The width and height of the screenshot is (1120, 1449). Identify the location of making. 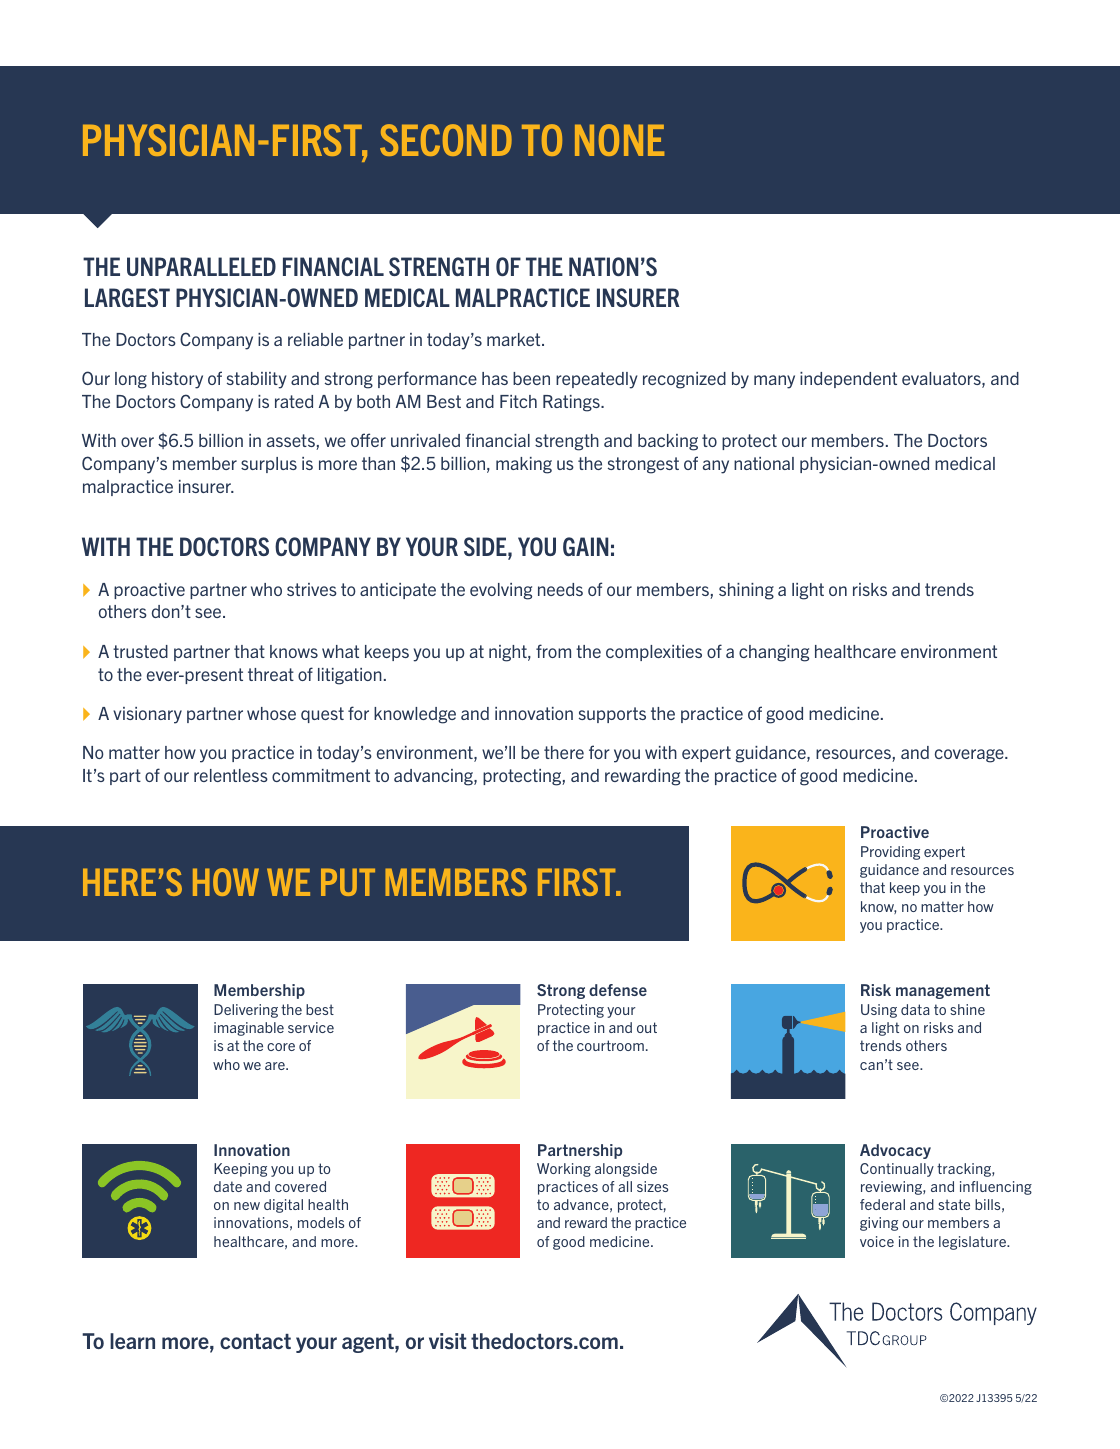
(524, 465).
